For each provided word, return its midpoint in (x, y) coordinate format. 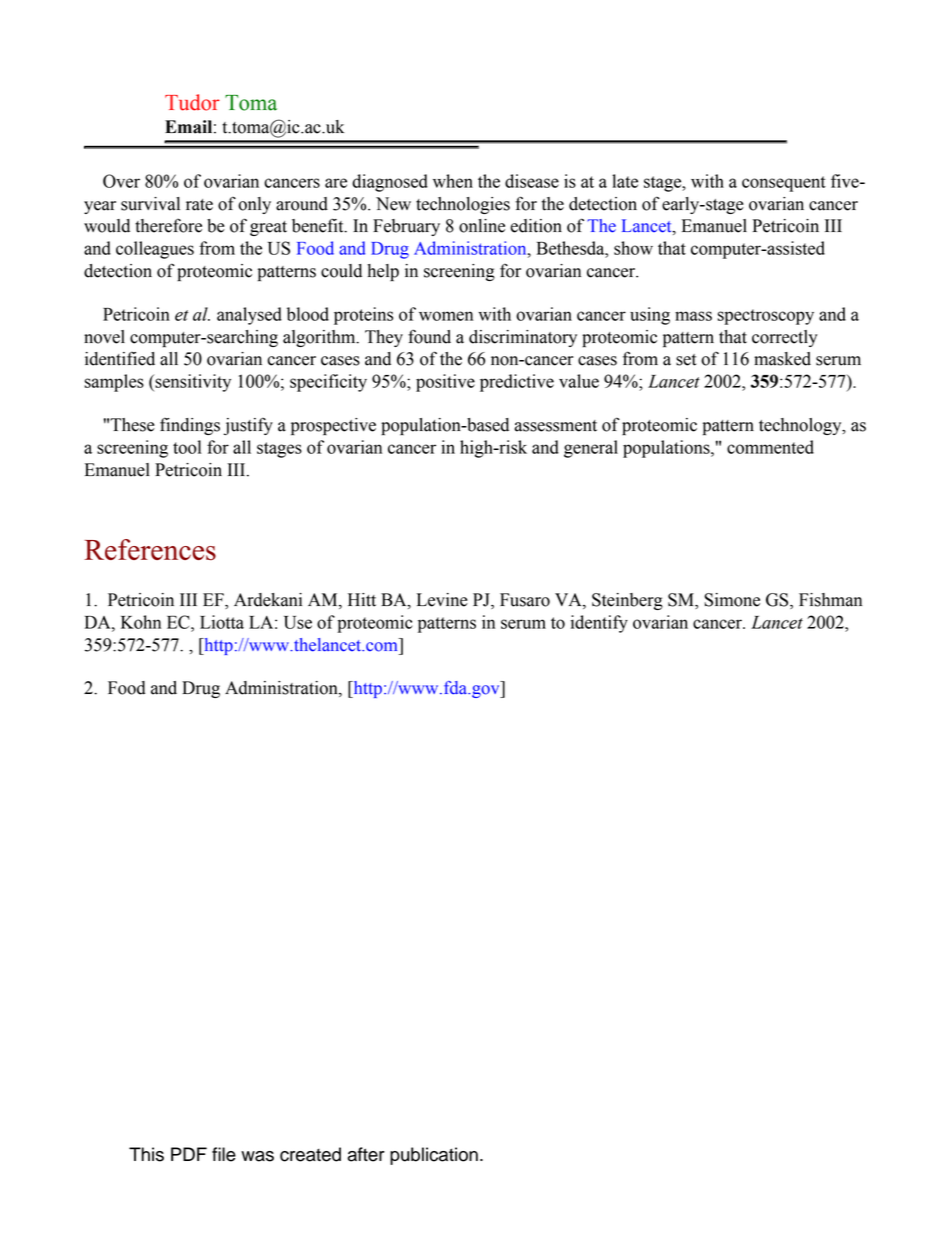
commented (770, 447)
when (453, 181)
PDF (189, 1154)
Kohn (141, 622)
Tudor (192, 102)
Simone (732, 600)
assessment (556, 426)
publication (434, 1156)
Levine (442, 600)
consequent (784, 184)
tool (187, 447)
